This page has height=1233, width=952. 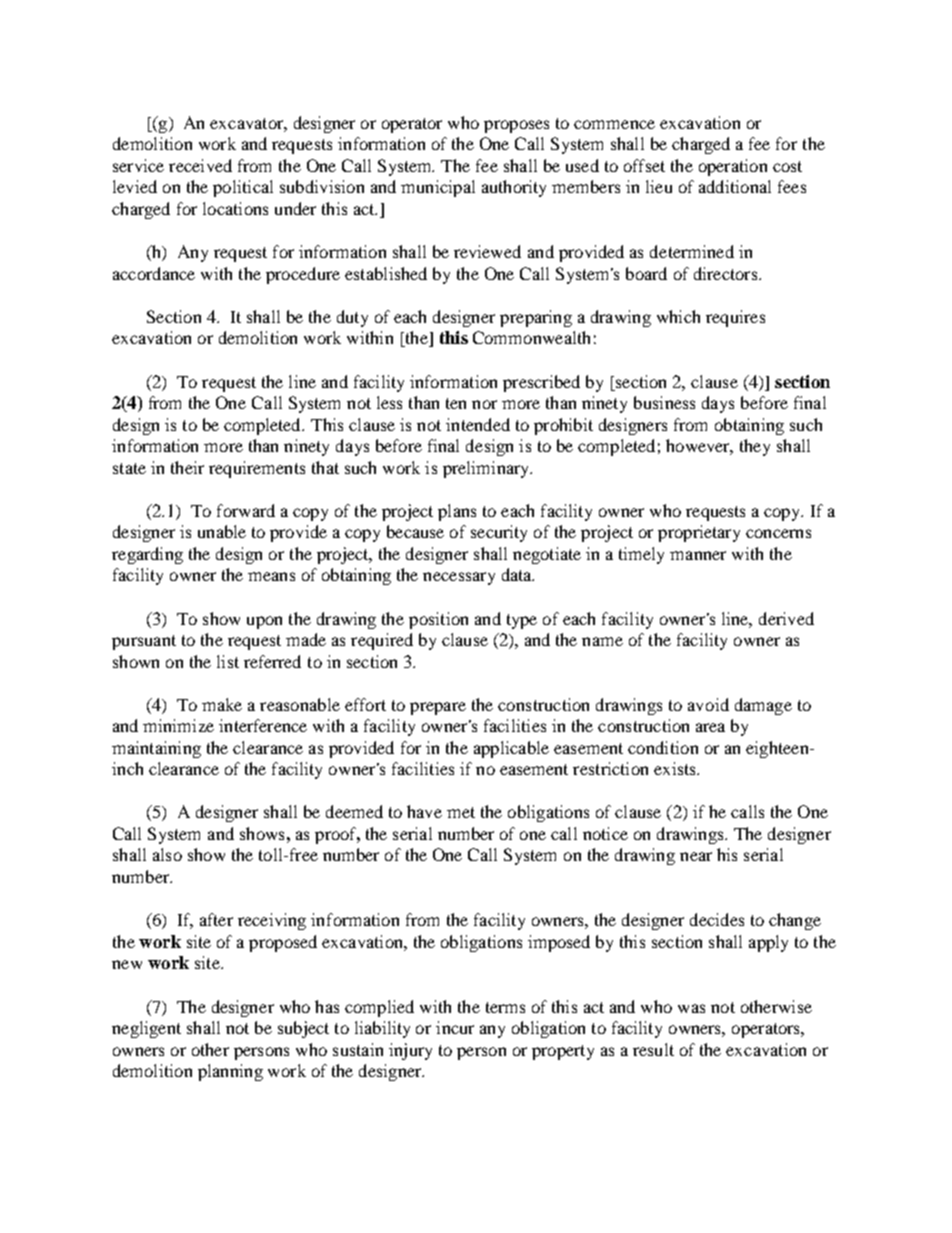 I want to click on incur, so click(x=455, y=1027).
